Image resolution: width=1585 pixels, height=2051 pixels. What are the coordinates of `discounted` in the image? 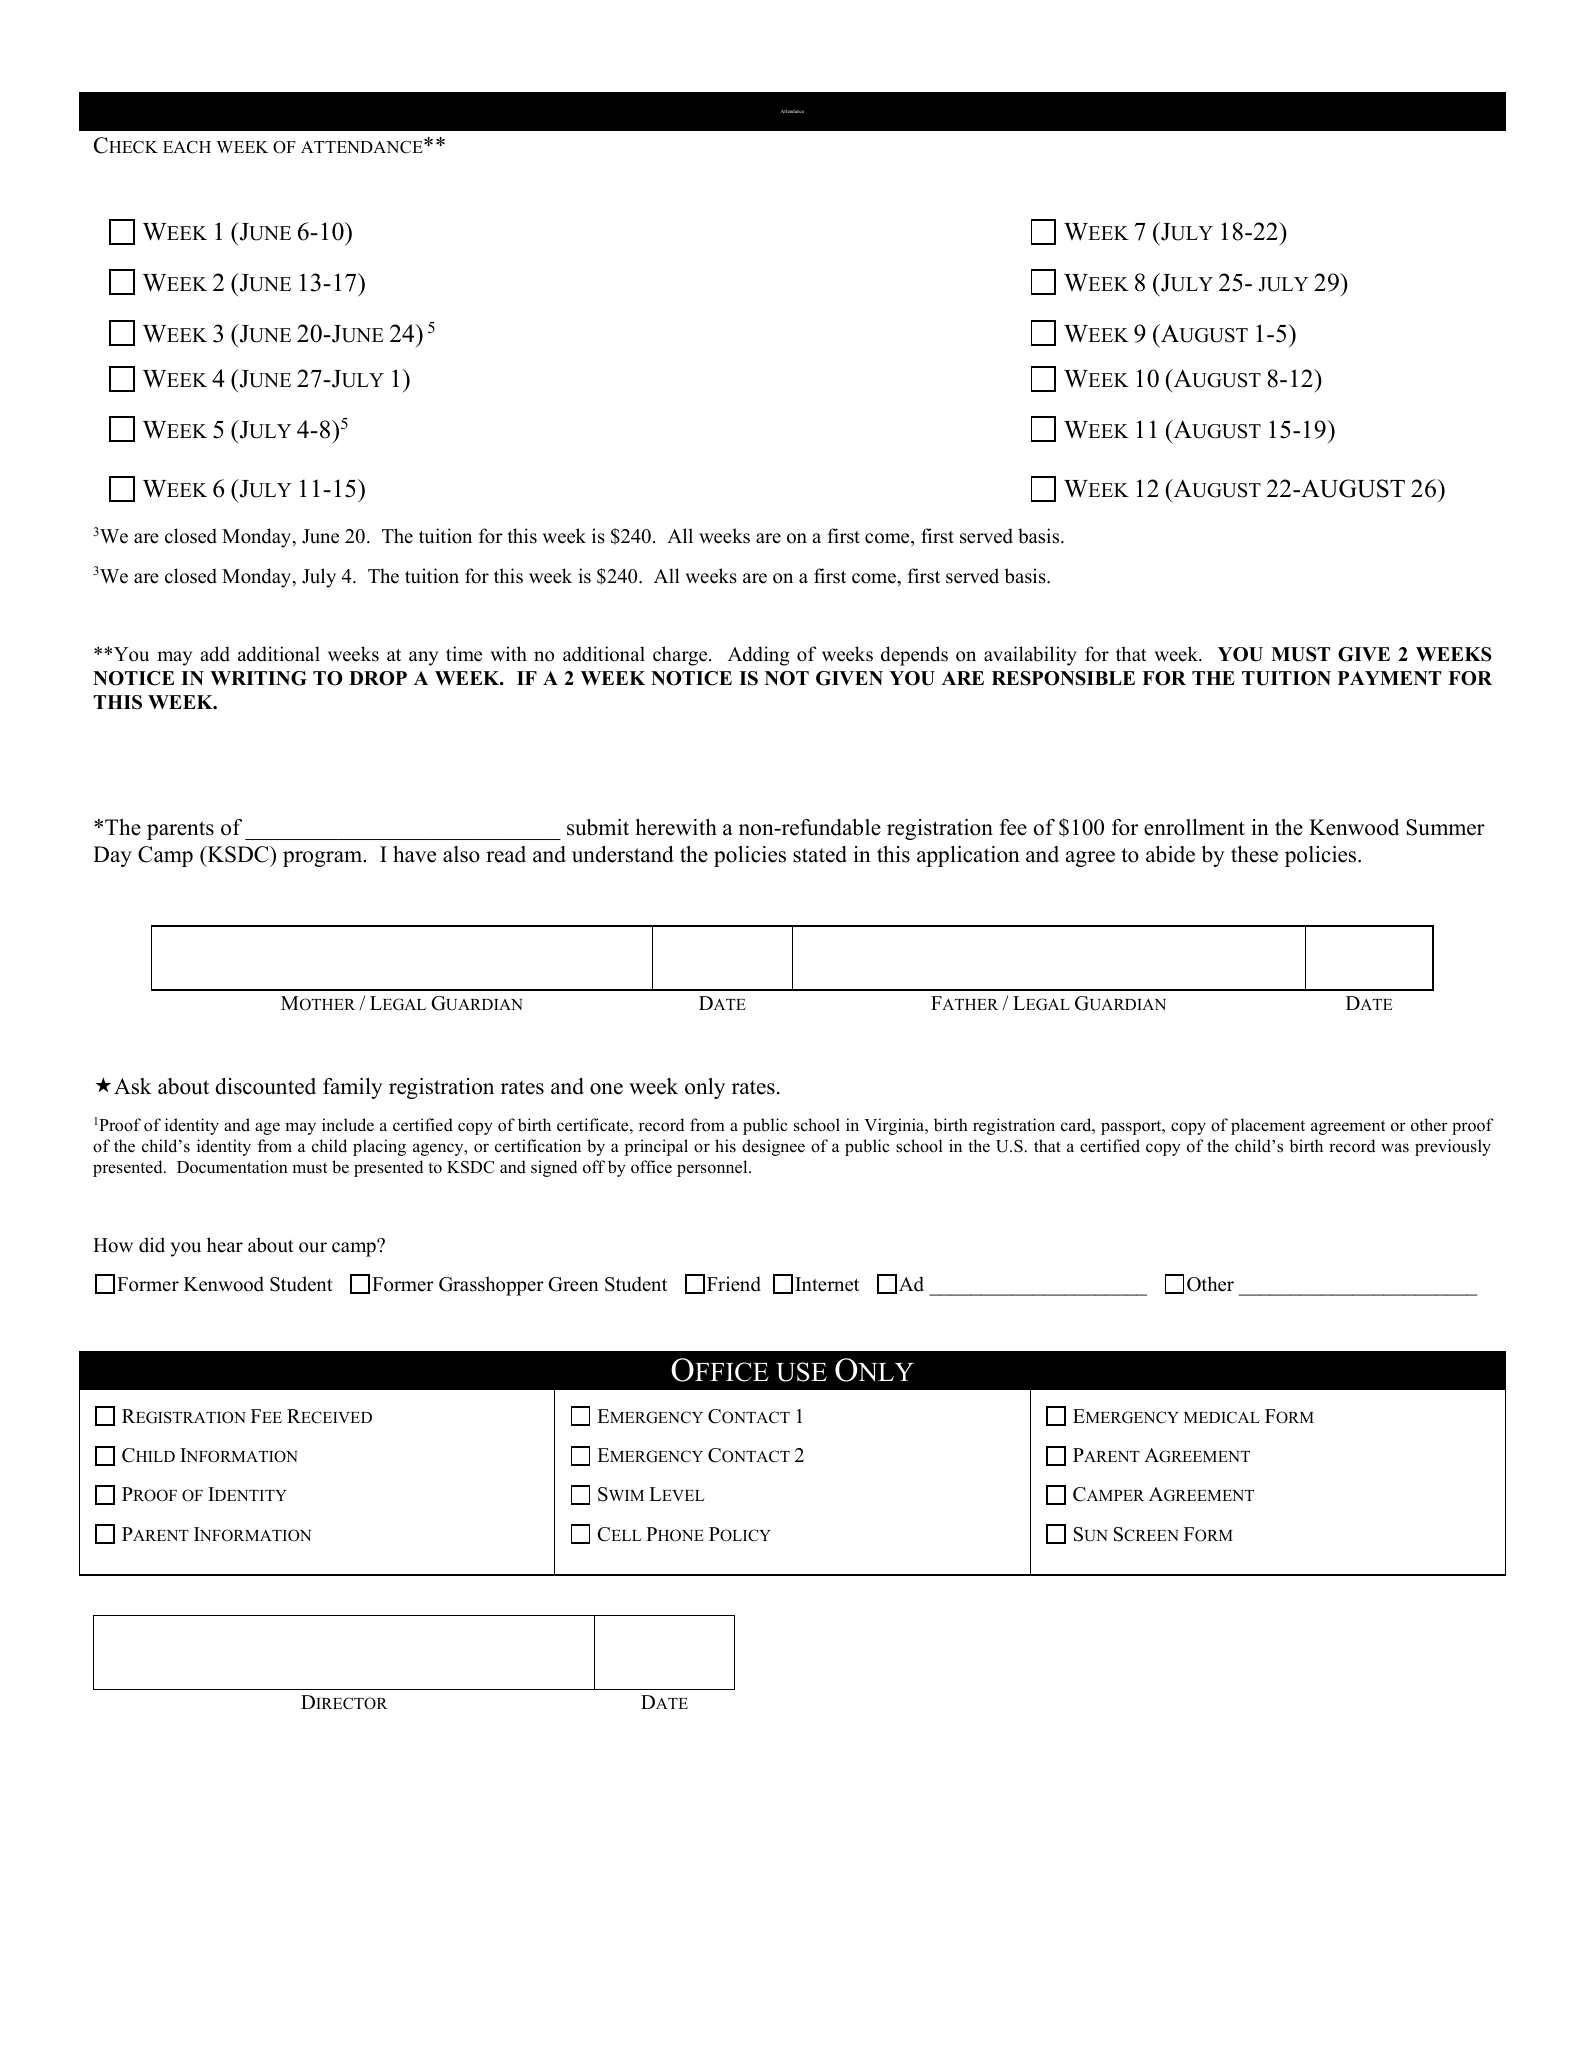 It's located at (265, 1086).
